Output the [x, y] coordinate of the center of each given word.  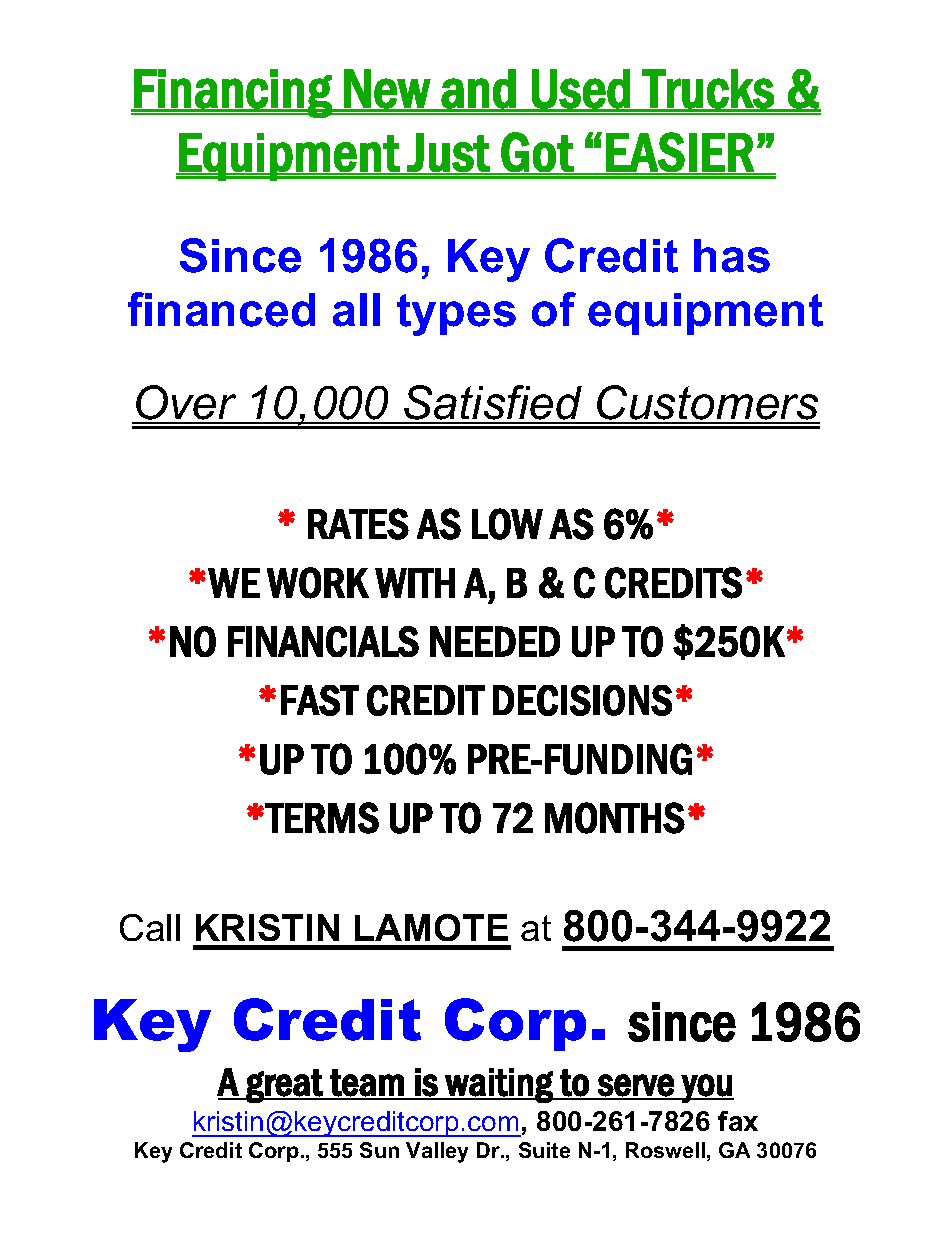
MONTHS [615, 818]
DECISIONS [582, 700]
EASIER [680, 153]
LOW [507, 524]
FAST [320, 700]
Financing [233, 93]
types [456, 315]
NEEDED [495, 641]
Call [150, 927]
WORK [318, 583]
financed [221, 309]
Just [449, 153]
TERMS [322, 818]
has [732, 256]
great [284, 1086]
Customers [707, 404]
